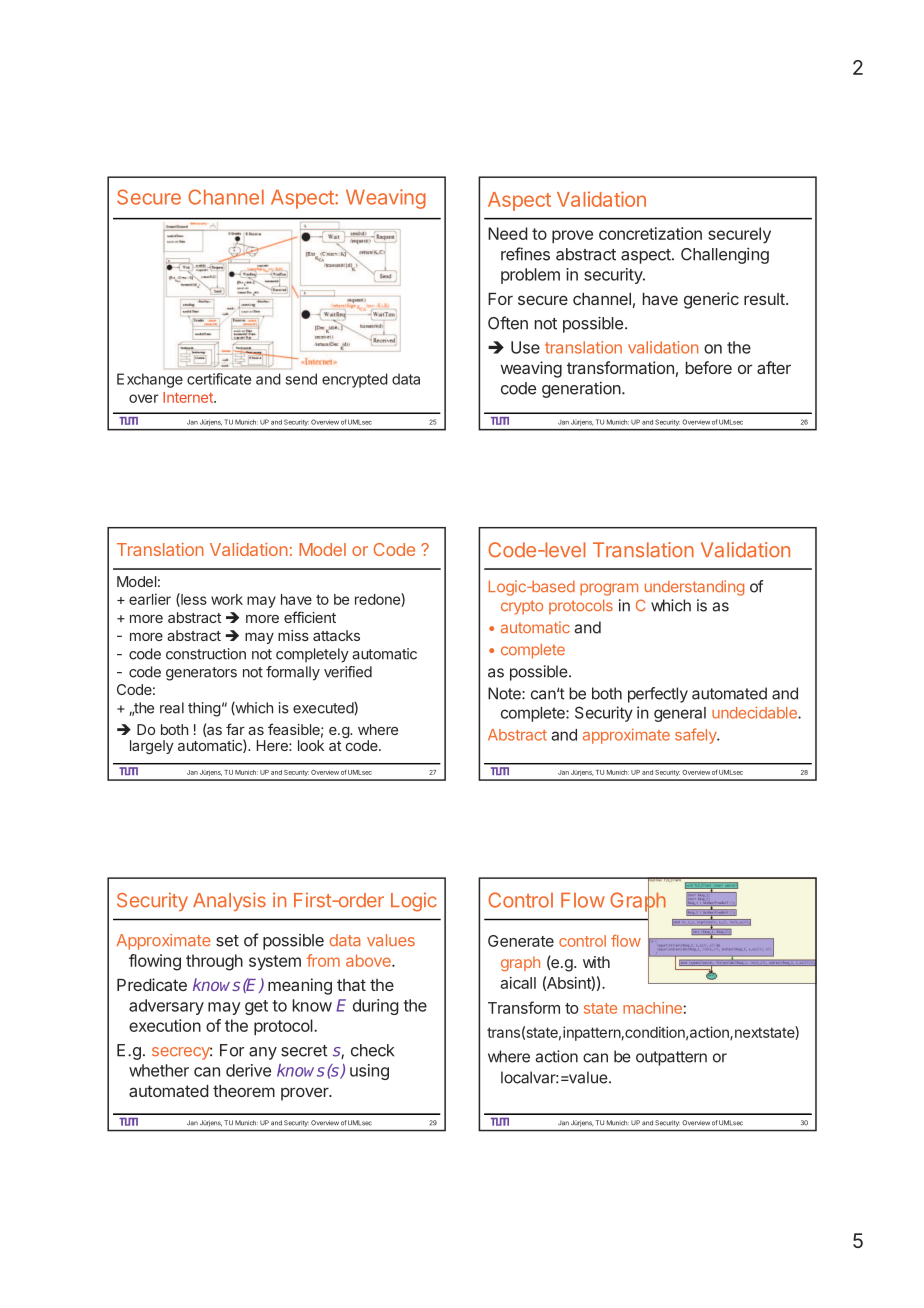 The image size is (924, 1308). I want to click on look, so click(311, 745).
